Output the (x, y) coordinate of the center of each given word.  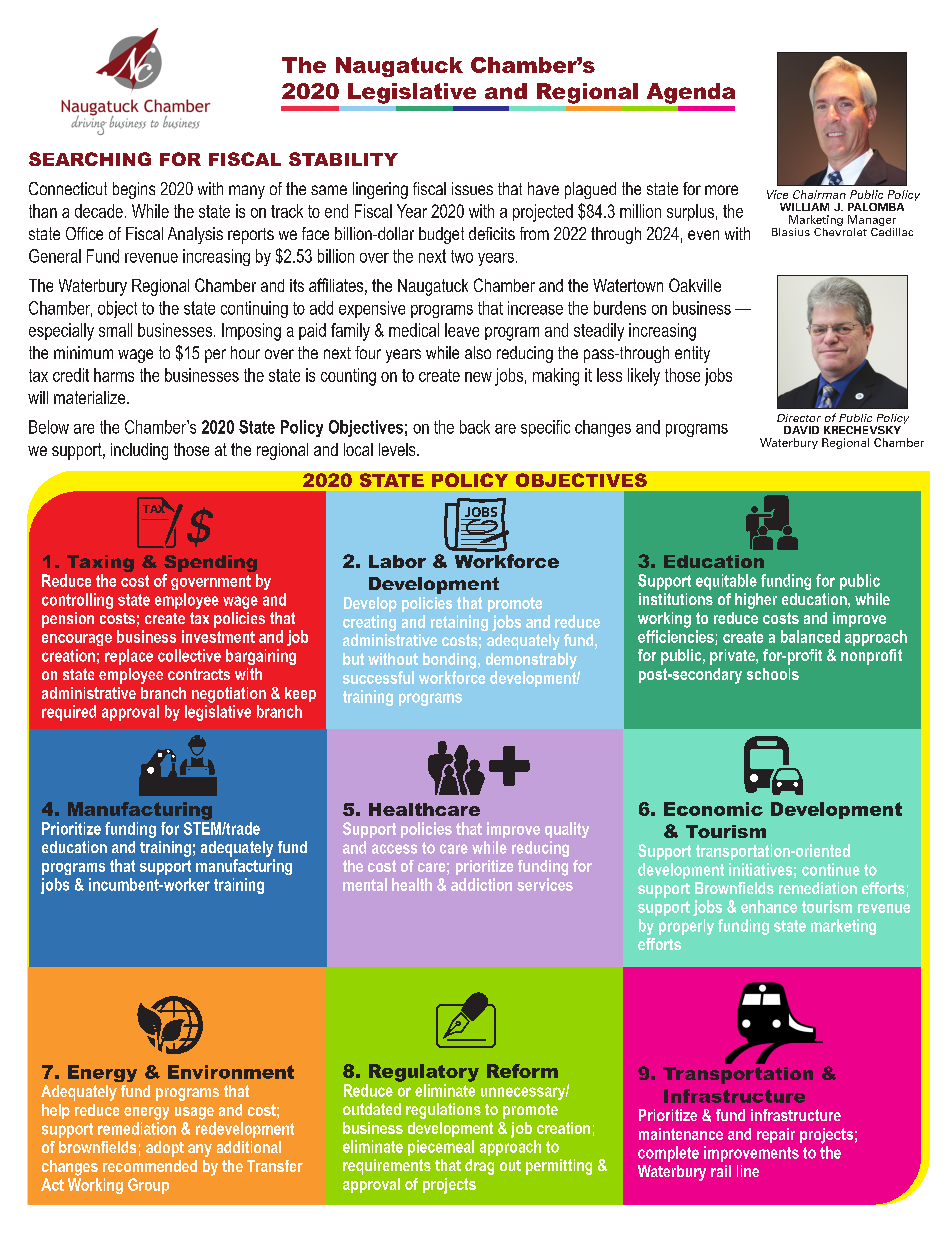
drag (479, 1167)
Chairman (819, 194)
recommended (150, 1166)
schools (773, 674)
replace (129, 657)
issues (472, 188)
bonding (451, 661)
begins (134, 190)
